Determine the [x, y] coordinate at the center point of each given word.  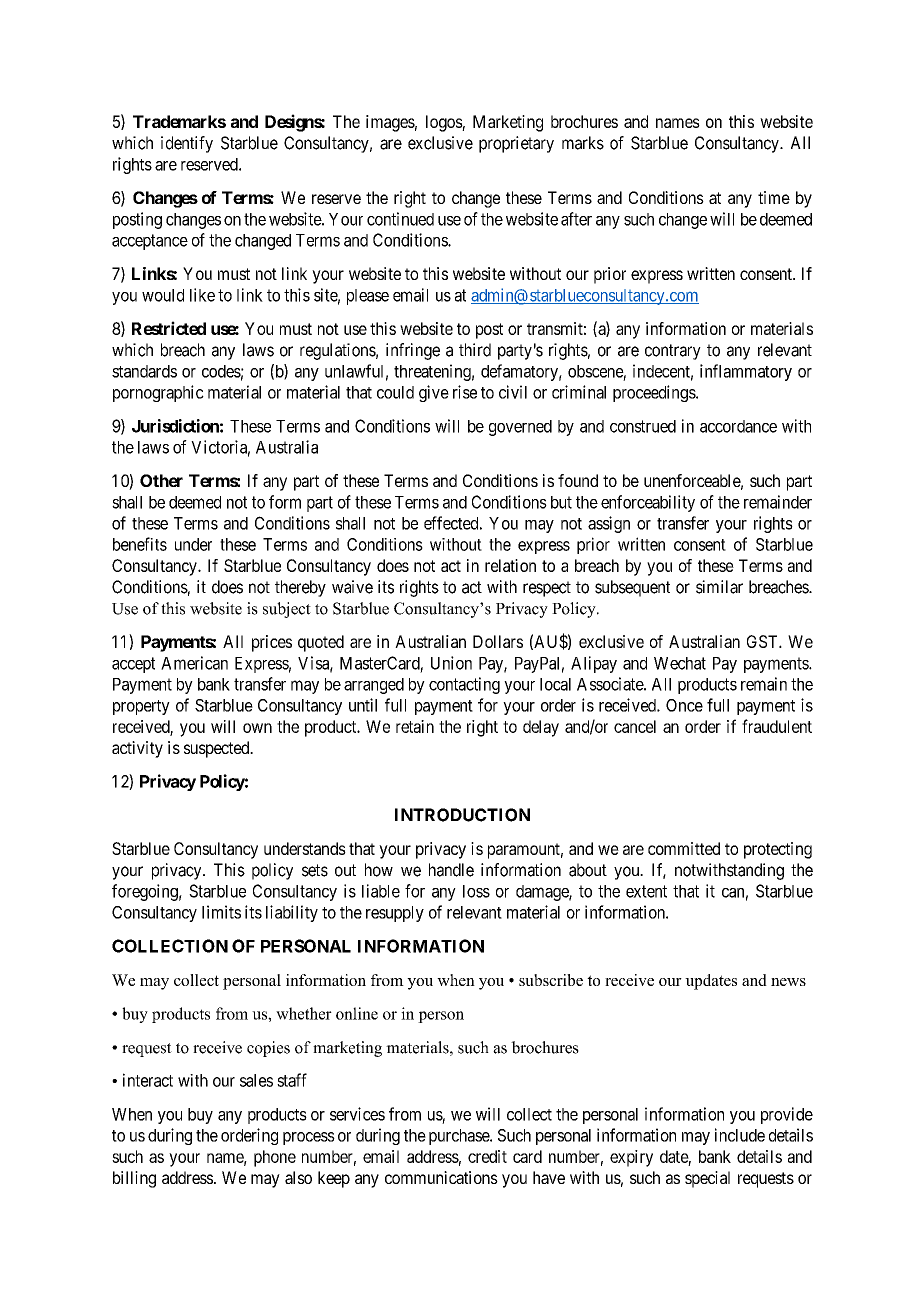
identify [187, 144]
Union [451, 663]
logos [444, 123]
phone [275, 1158]
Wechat [680, 663]
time [774, 197]
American [194, 663]
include [740, 1135]
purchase [460, 1137]
